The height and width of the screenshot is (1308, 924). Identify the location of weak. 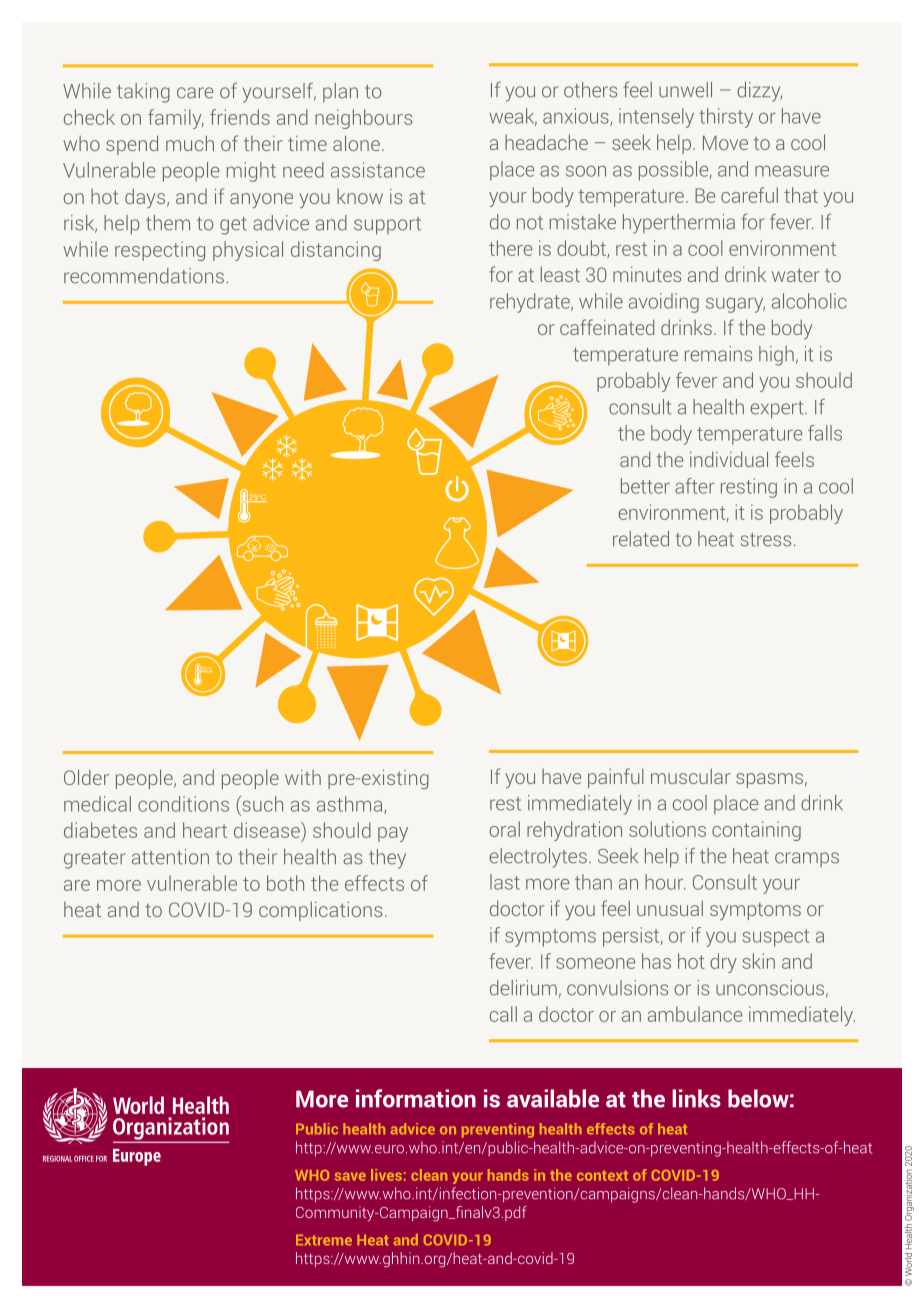
(513, 117).
